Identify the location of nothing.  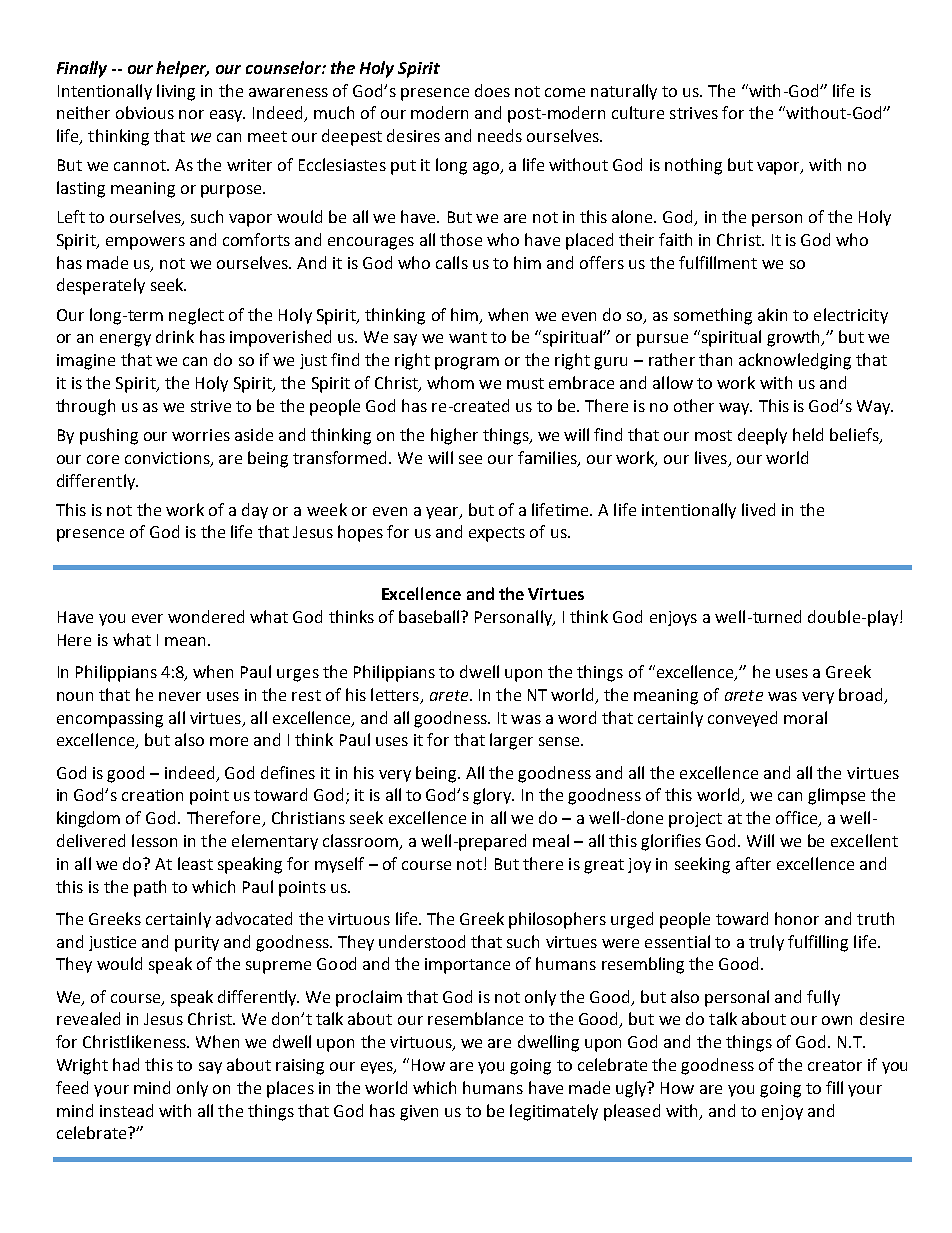
(693, 166).
